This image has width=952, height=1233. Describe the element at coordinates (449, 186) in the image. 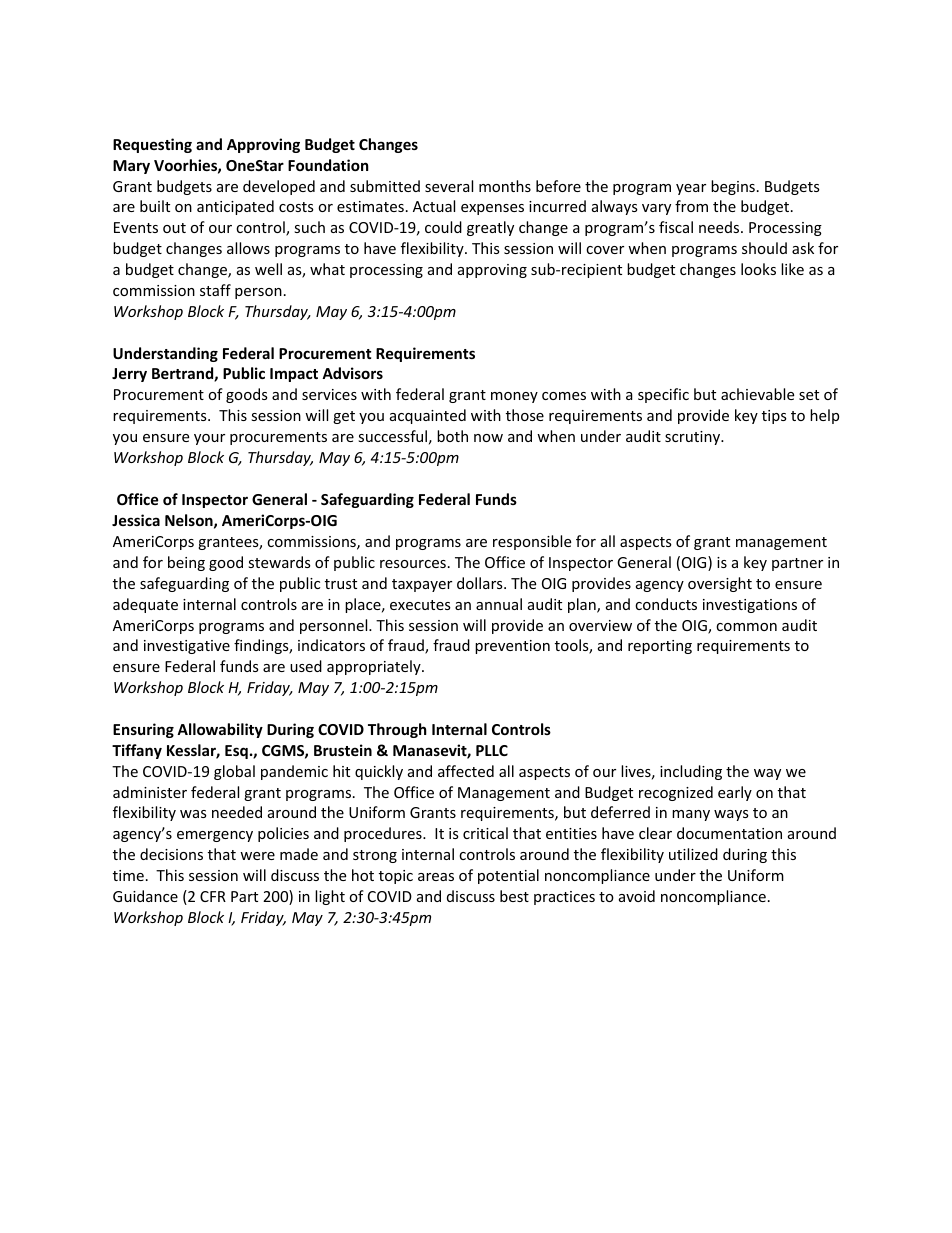

I see `several` at that location.
